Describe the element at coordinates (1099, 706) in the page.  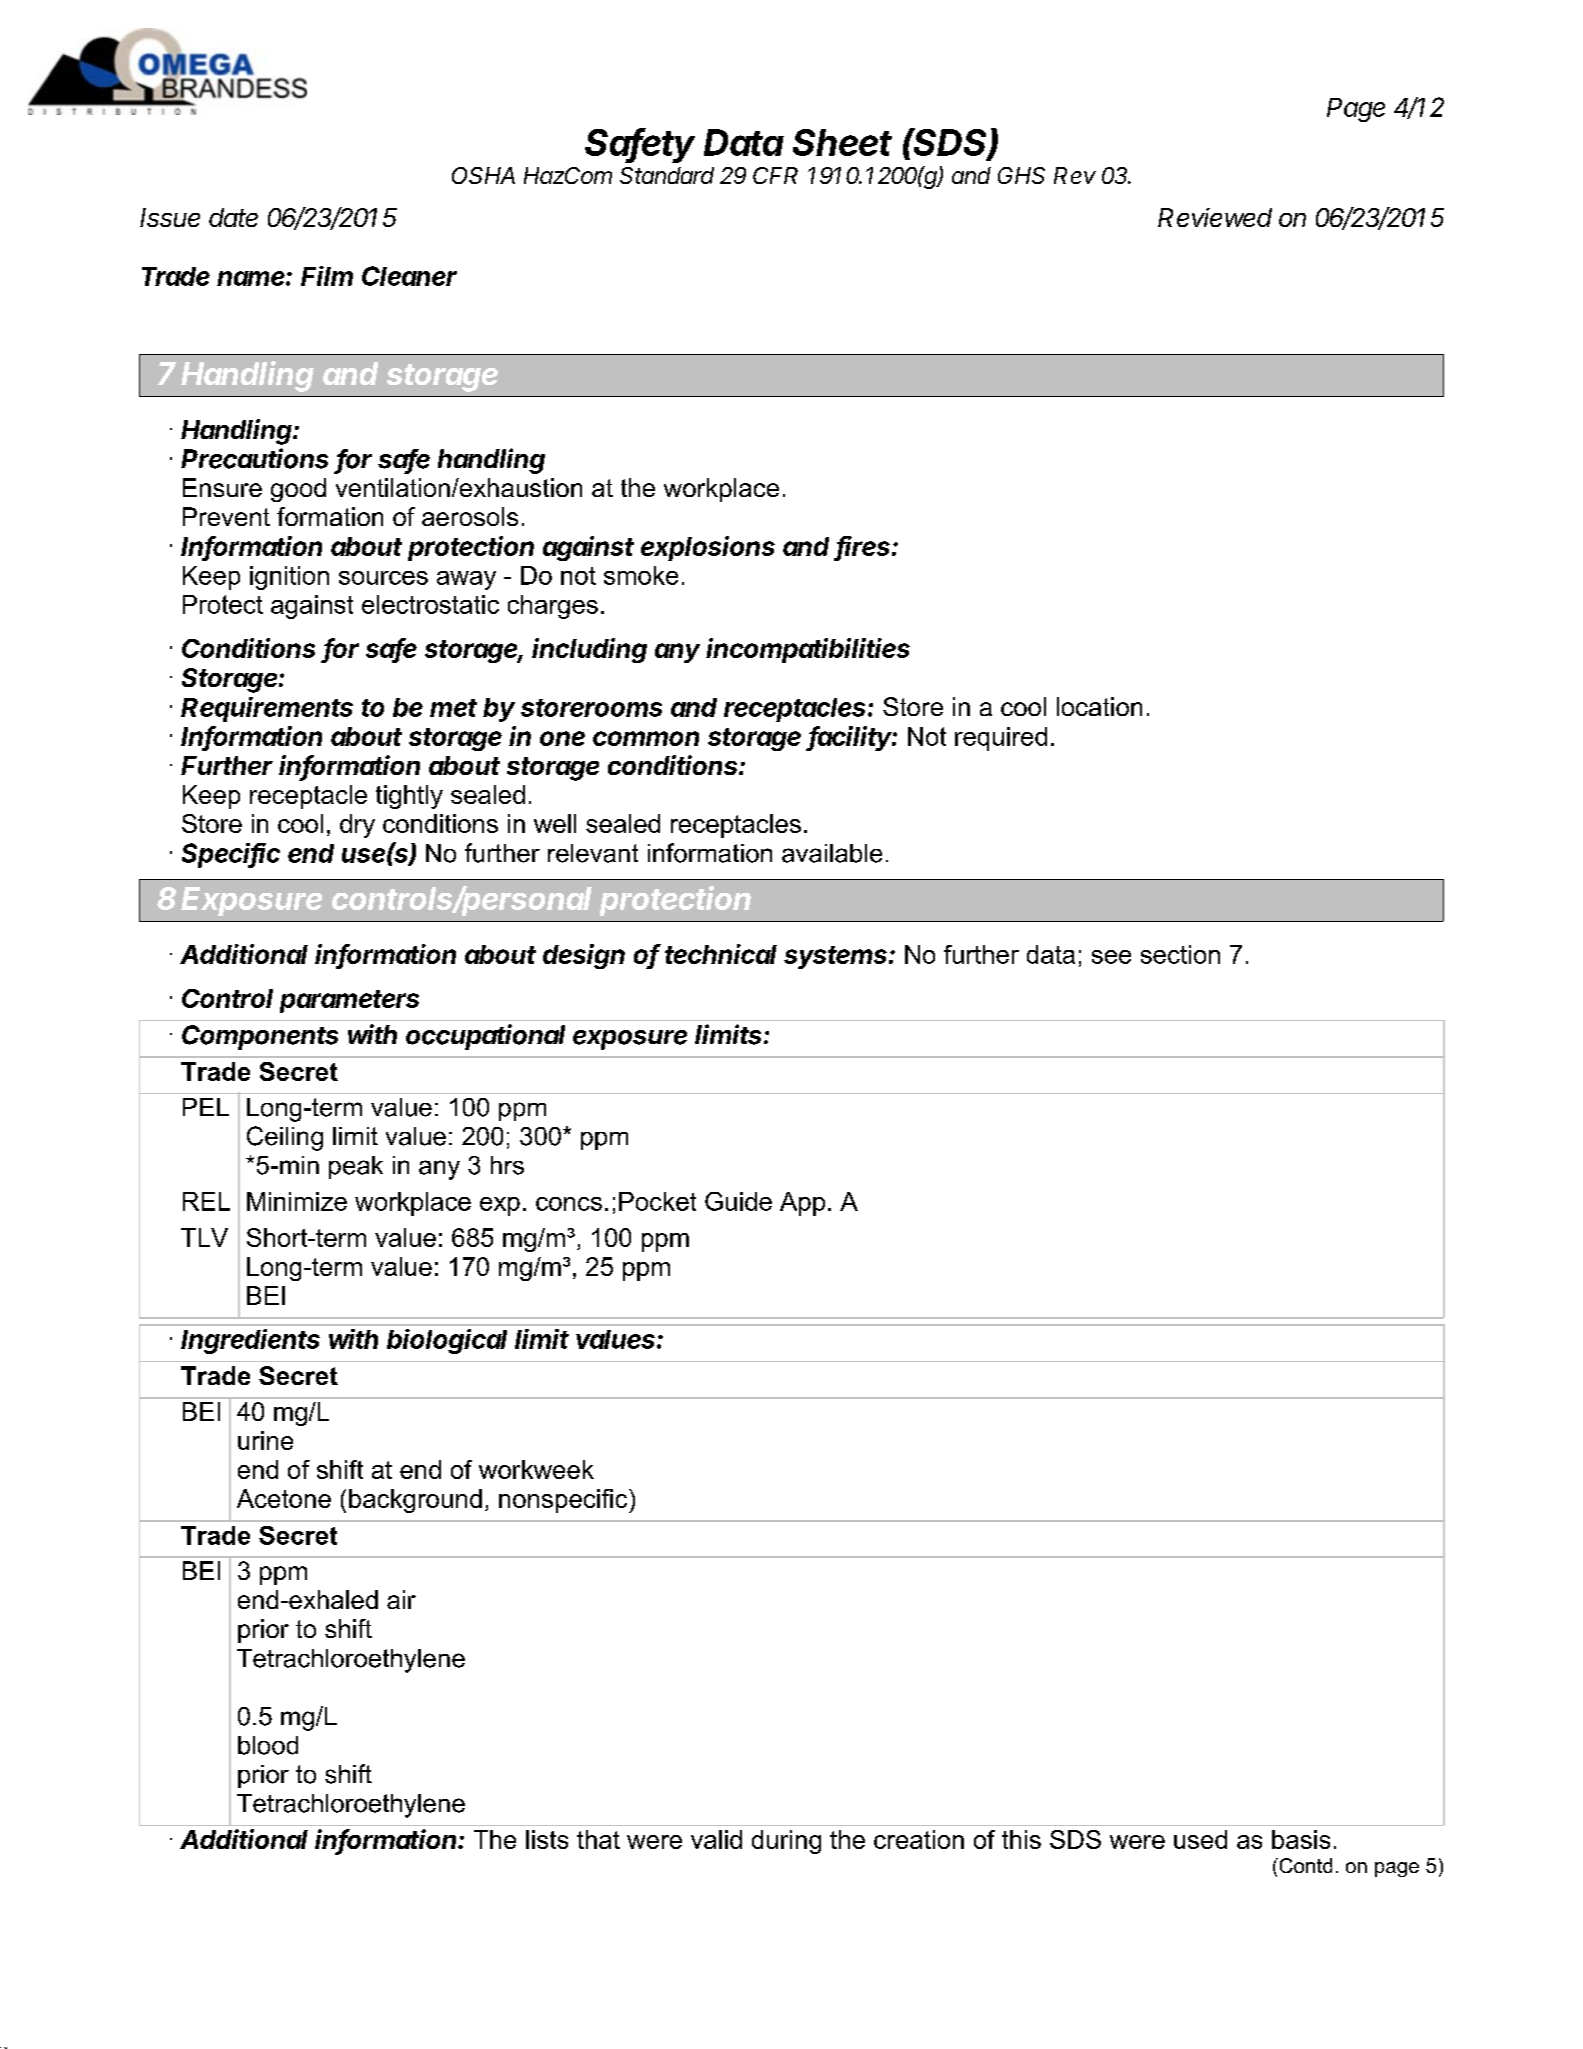
I see `location` at that location.
